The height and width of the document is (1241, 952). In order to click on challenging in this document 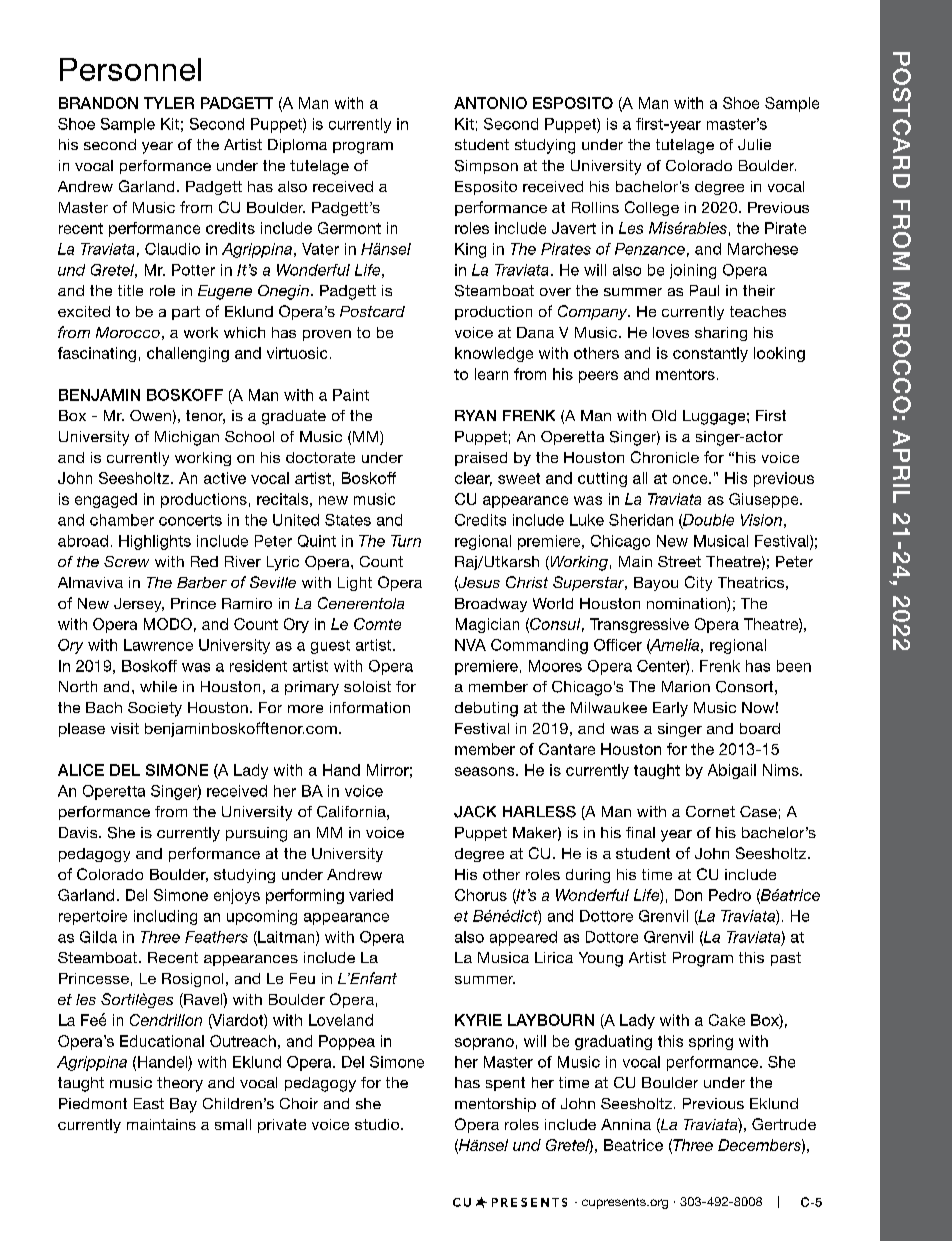, I will do `click(188, 354)`.
